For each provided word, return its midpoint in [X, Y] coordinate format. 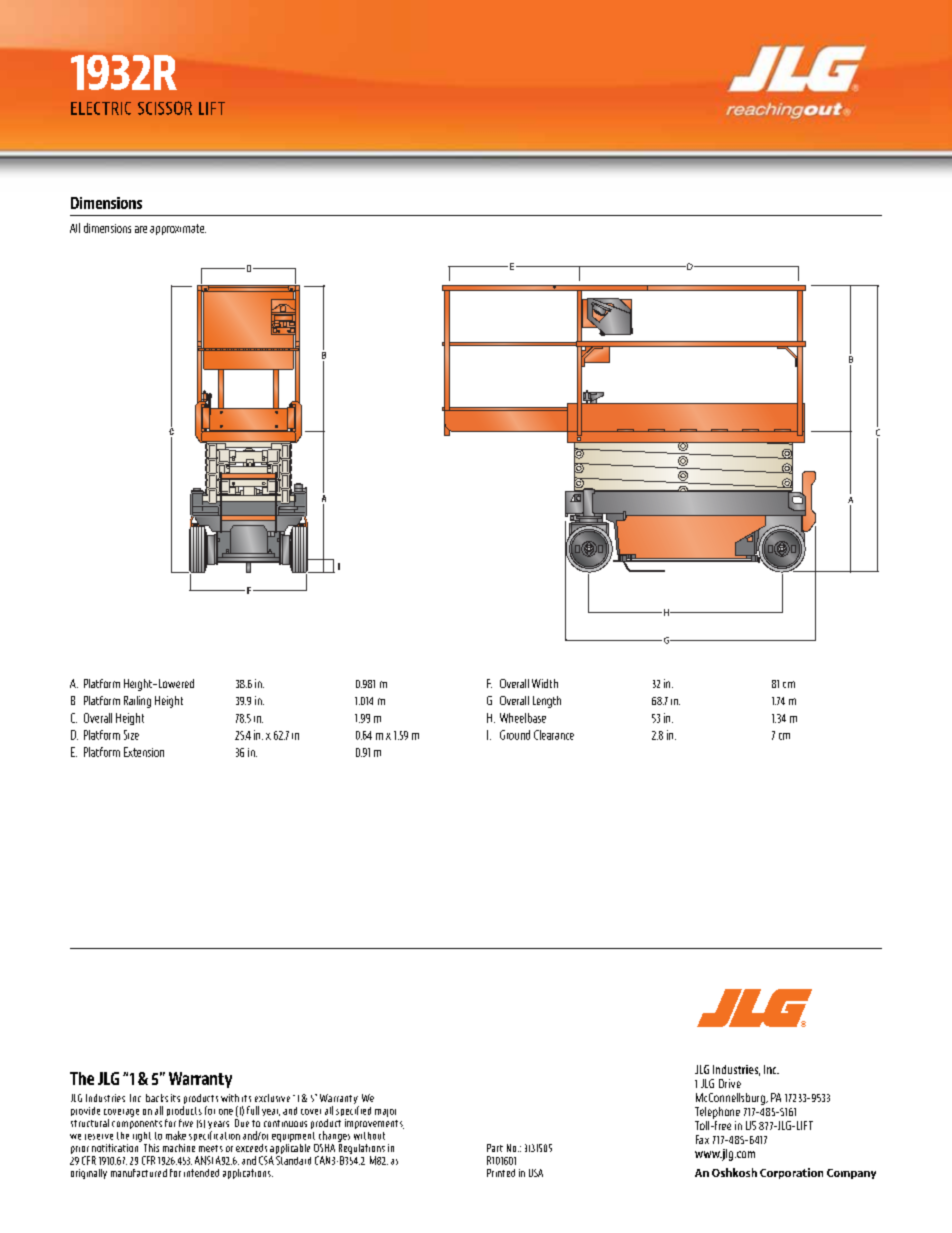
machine [179, 1148]
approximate [178, 229]
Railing [137, 702]
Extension [144, 752]
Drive [730, 1083]
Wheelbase [523, 718]
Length [547, 702]
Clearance [554, 735]
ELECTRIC [101, 108]
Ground [515, 735]
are [141, 229]
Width [545, 683]
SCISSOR [165, 108]
